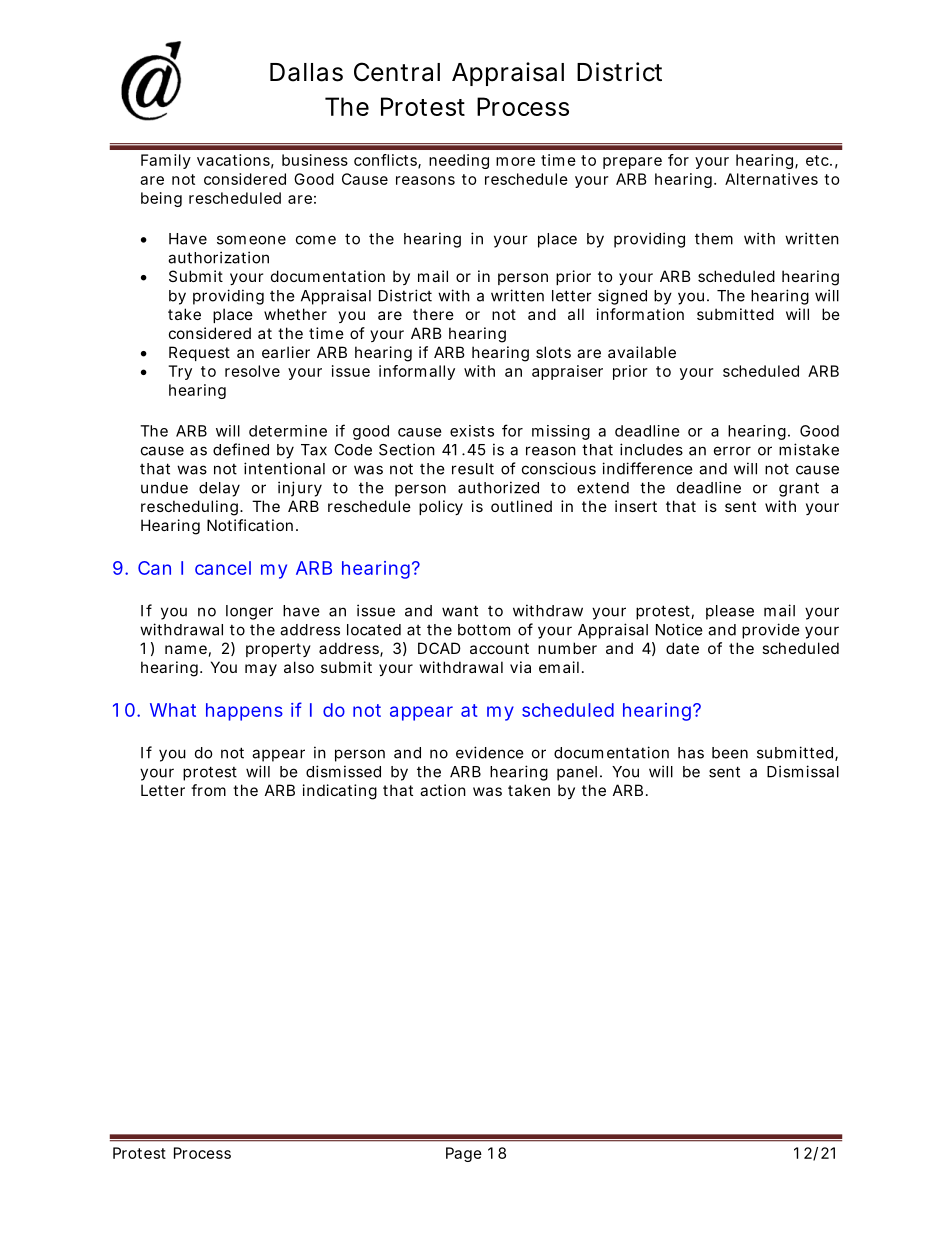 The height and width of the document is (1233, 952). What do you see at coordinates (472, 431) in the document?
I see `exists` at bounding box center [472, 431].
